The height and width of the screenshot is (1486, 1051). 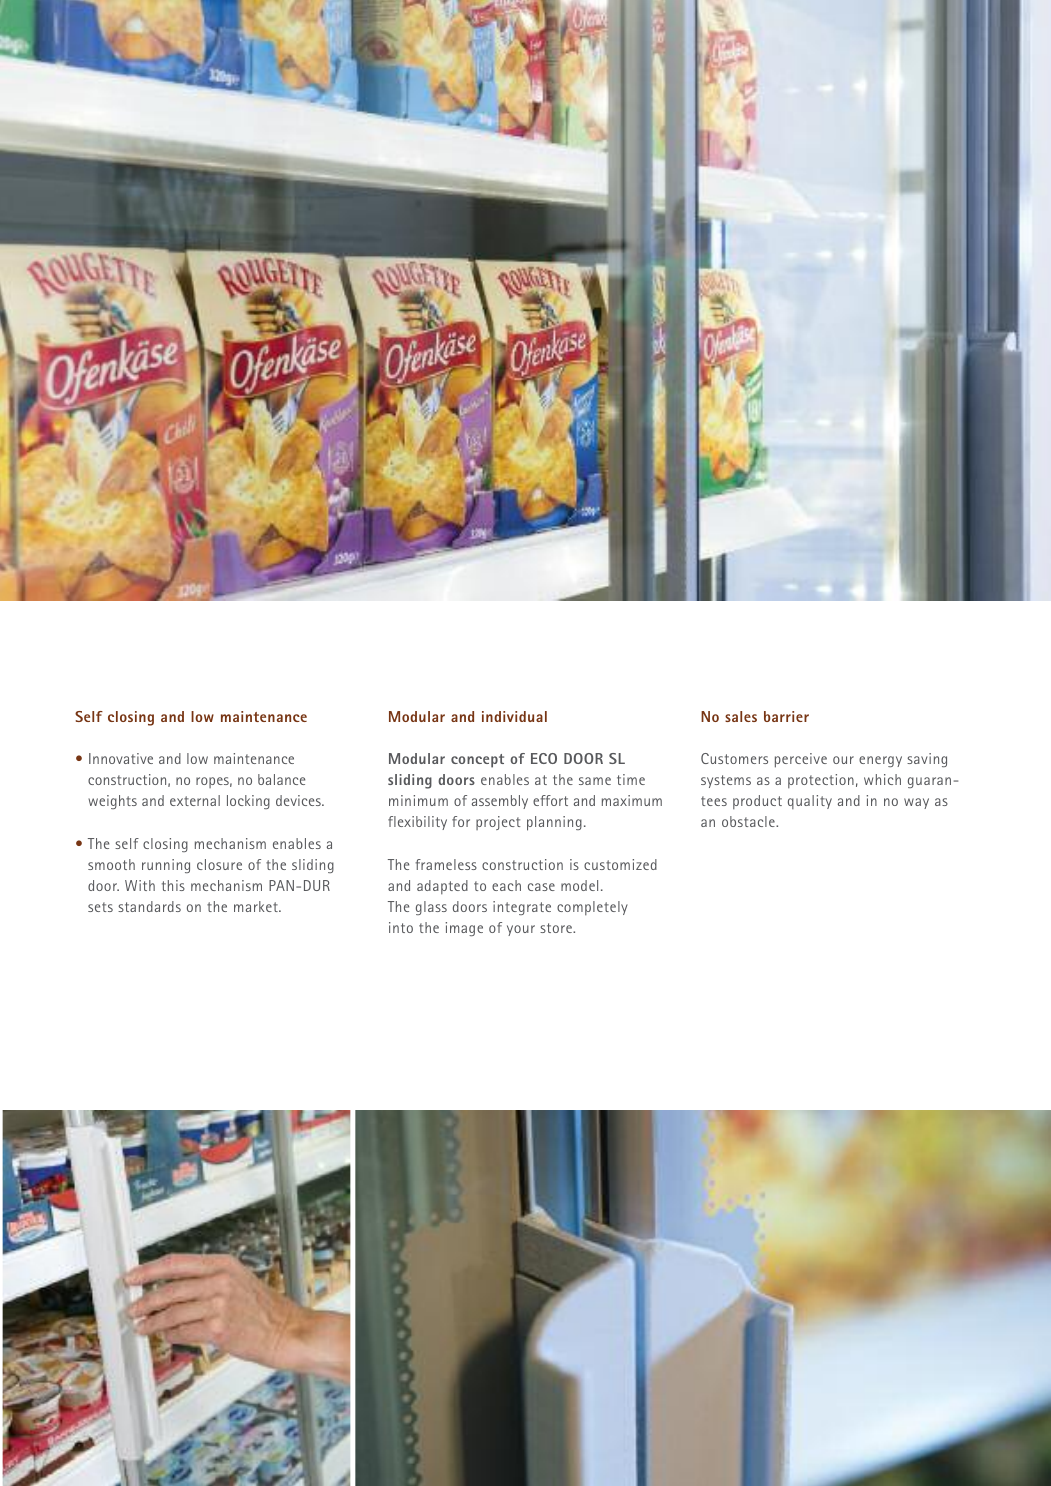 I want to click on Innovative, so click(x=121, y=758).
